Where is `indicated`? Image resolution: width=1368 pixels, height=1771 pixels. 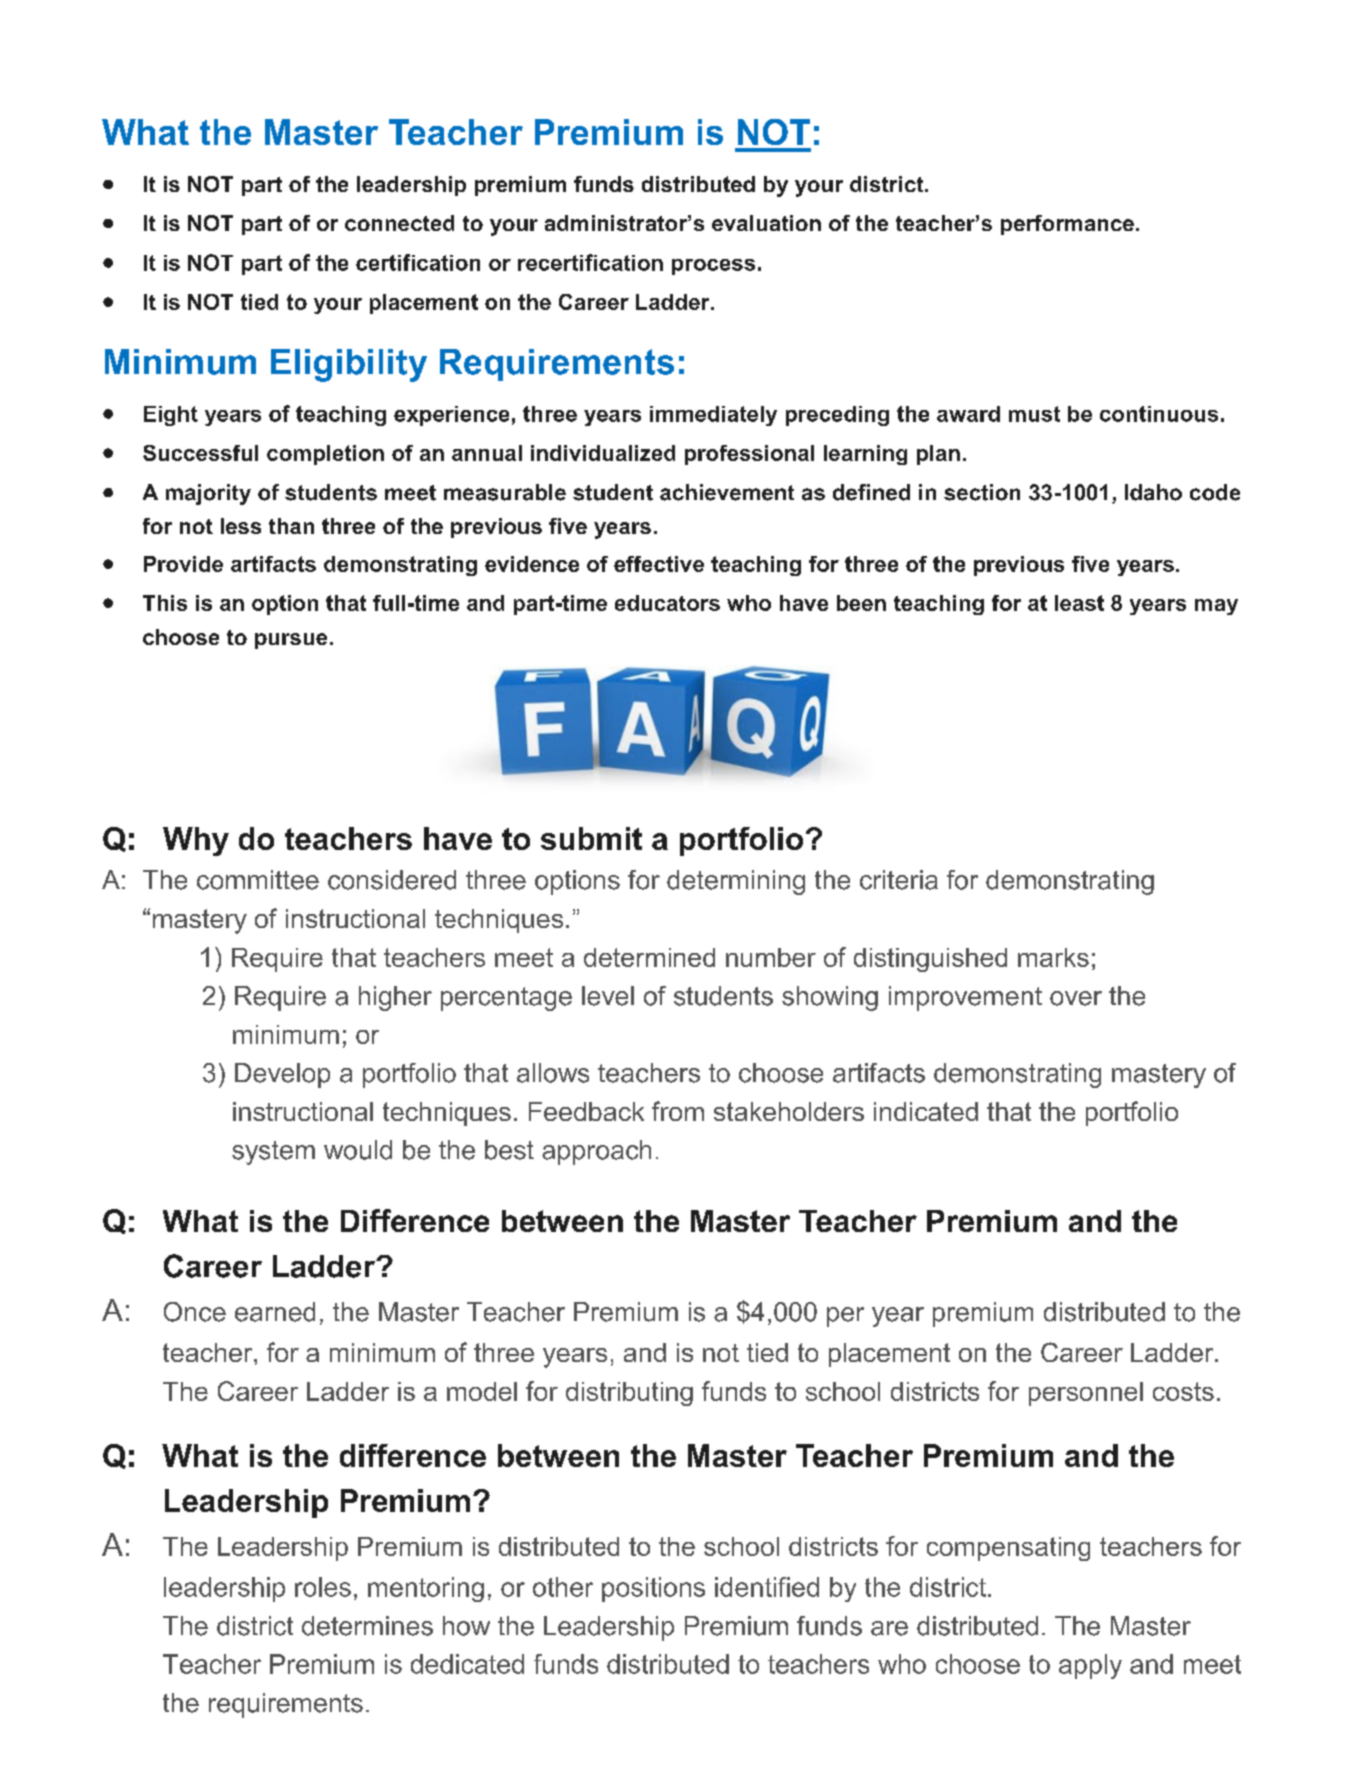
indicated is located at coordinates (926, 1111).
